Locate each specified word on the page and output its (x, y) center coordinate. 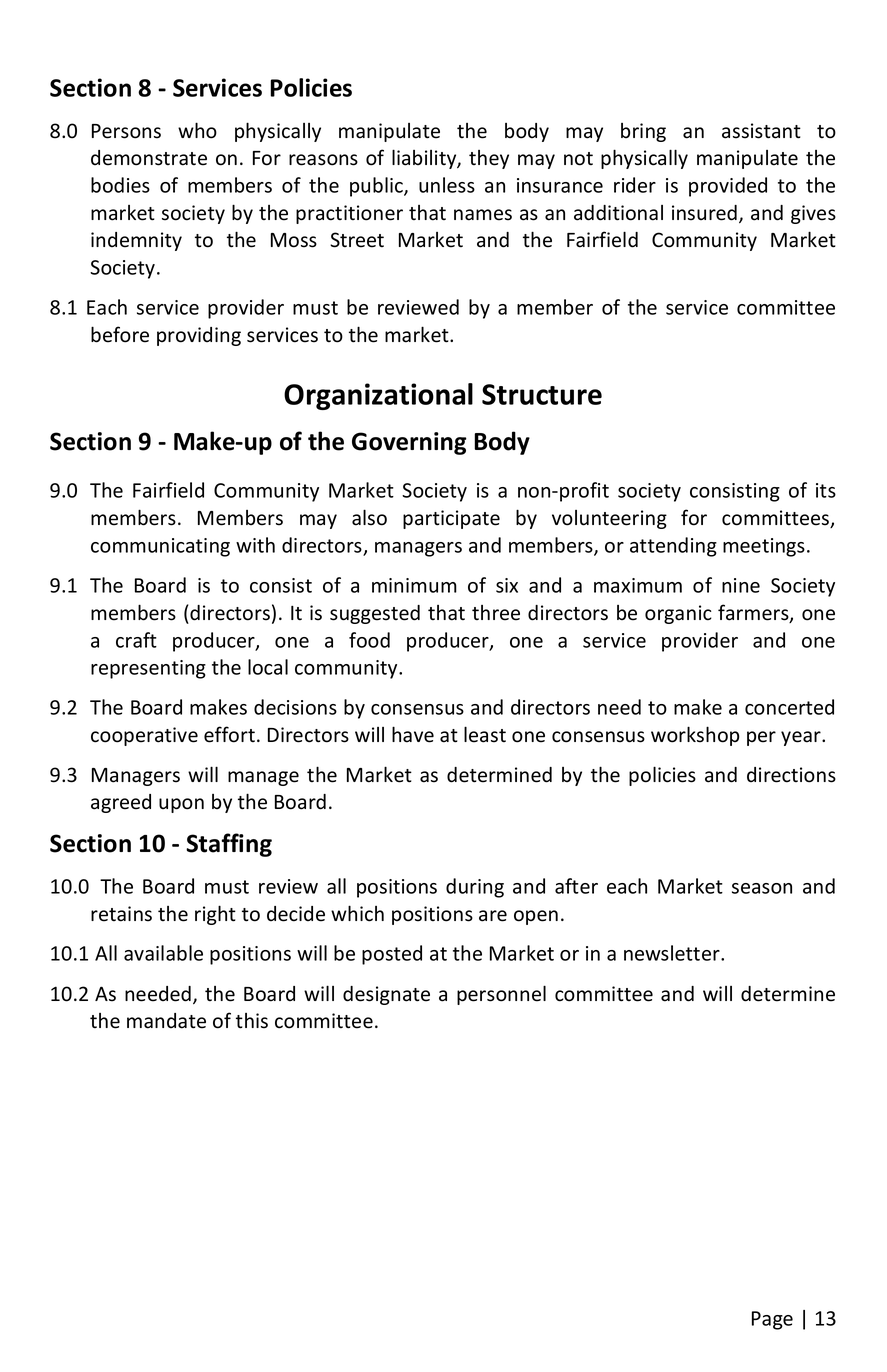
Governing (409, 443)
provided (728, 187)
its (826, 490)
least (485, 734)
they (489, 159)
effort (229, 734)
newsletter (673, 953)
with (255, 545)
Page (772, 1320)
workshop (695, 736)
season (762, 888)
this (252, 1021)
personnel (501, 995)
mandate (166, 1021)
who (197, 130)
